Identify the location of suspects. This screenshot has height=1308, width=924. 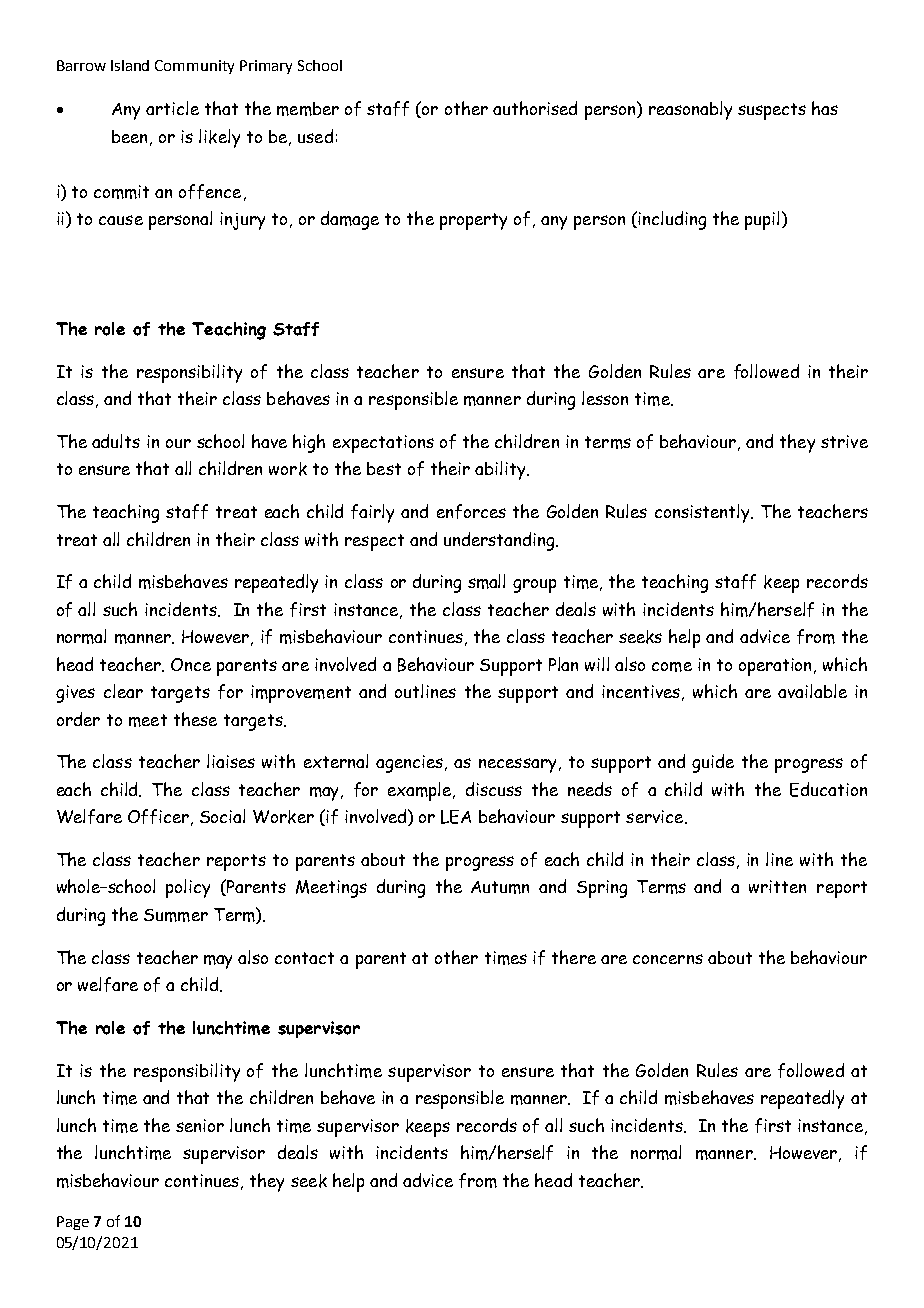
(772, 111).
